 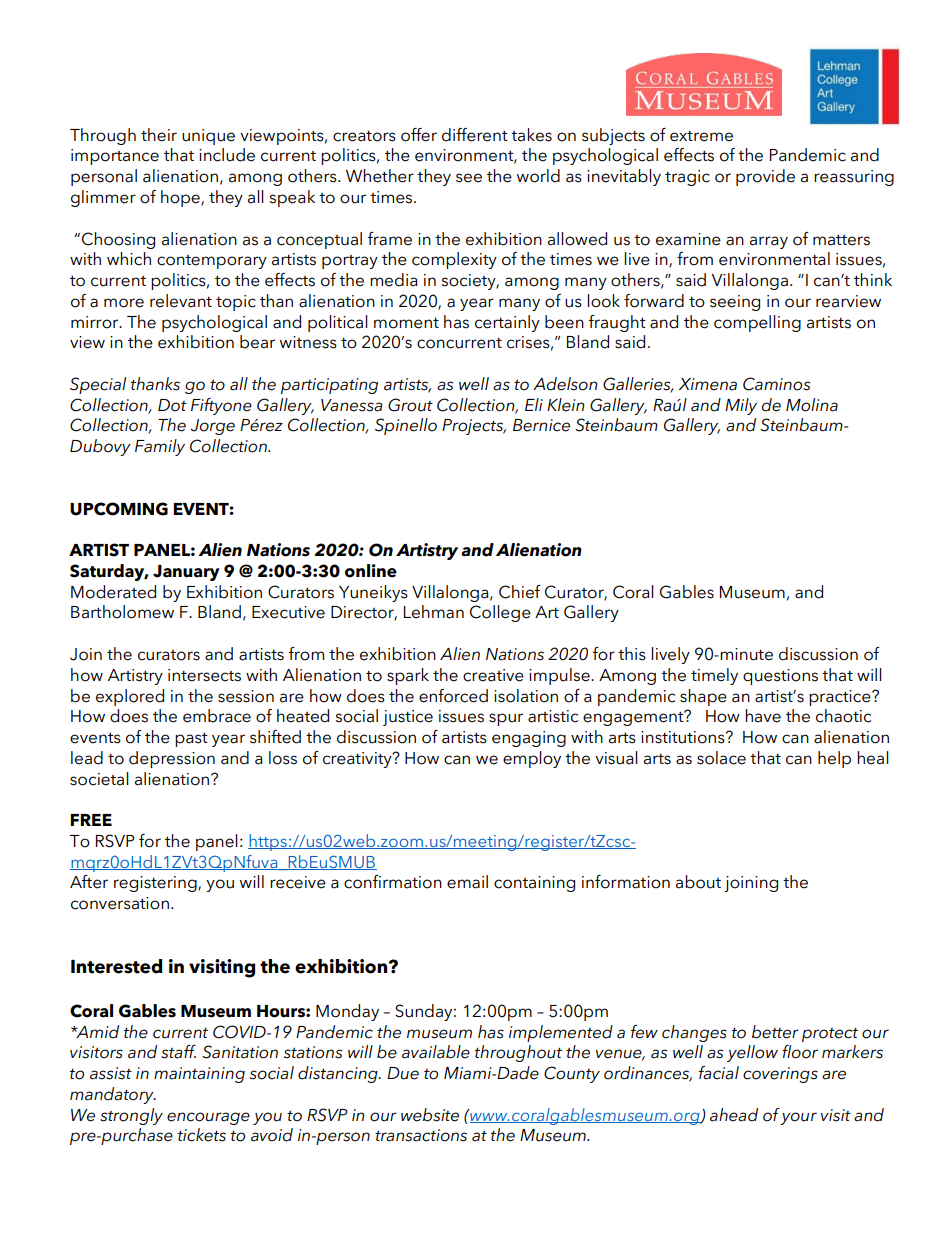 What do you see at coordinates (780, 677) in the image?
I see `questions` at bounding box center [780, 677].
